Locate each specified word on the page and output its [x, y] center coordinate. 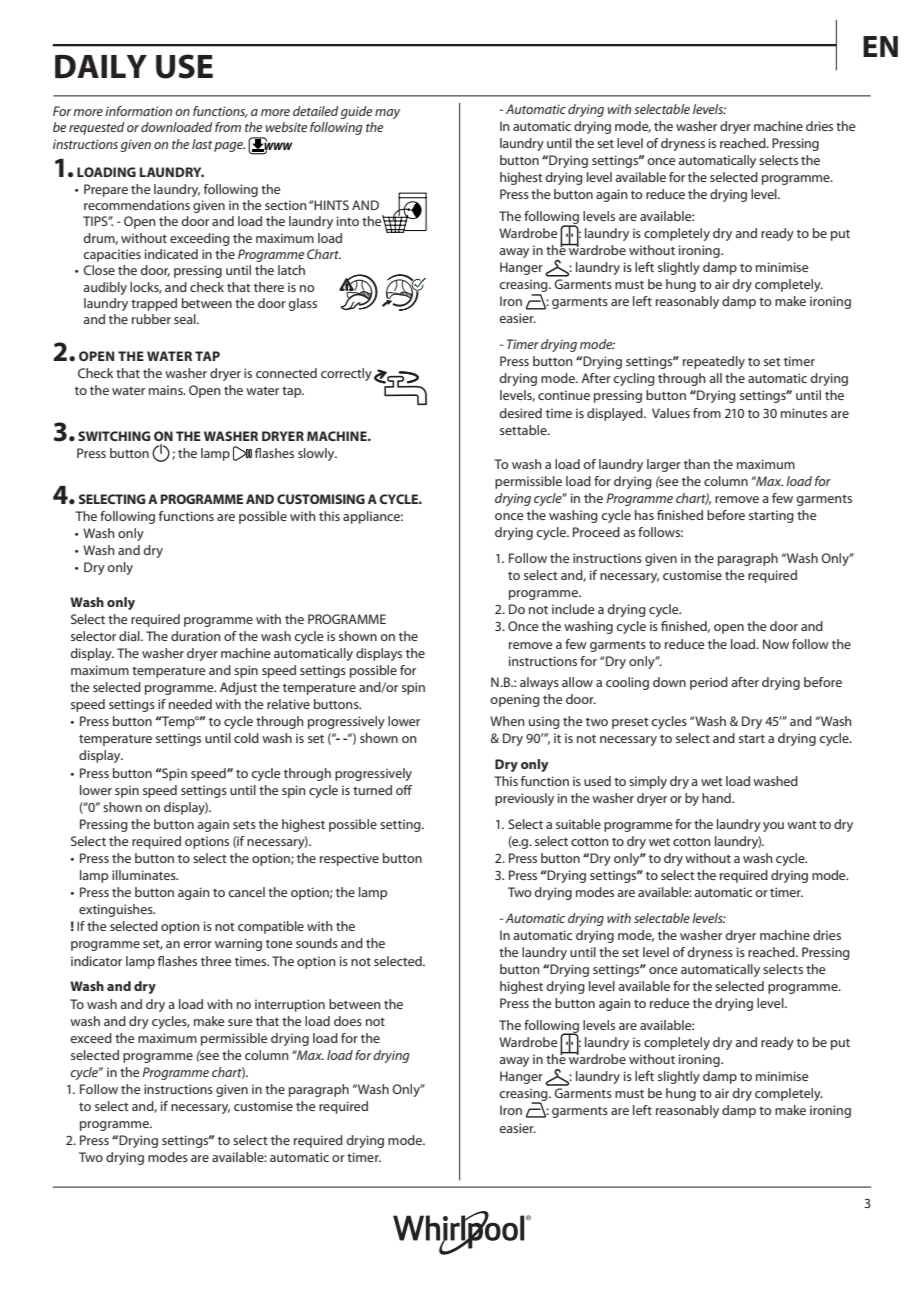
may [387, 114]
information [138, 111]
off [404, 790]
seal [186, 319]
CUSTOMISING [321, 499]
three [216, 961]
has [644, 515]
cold [246, 738]
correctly [346, 374]
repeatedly [714, 362]
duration [196, 636]
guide [356, 112]
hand [717, 798]
